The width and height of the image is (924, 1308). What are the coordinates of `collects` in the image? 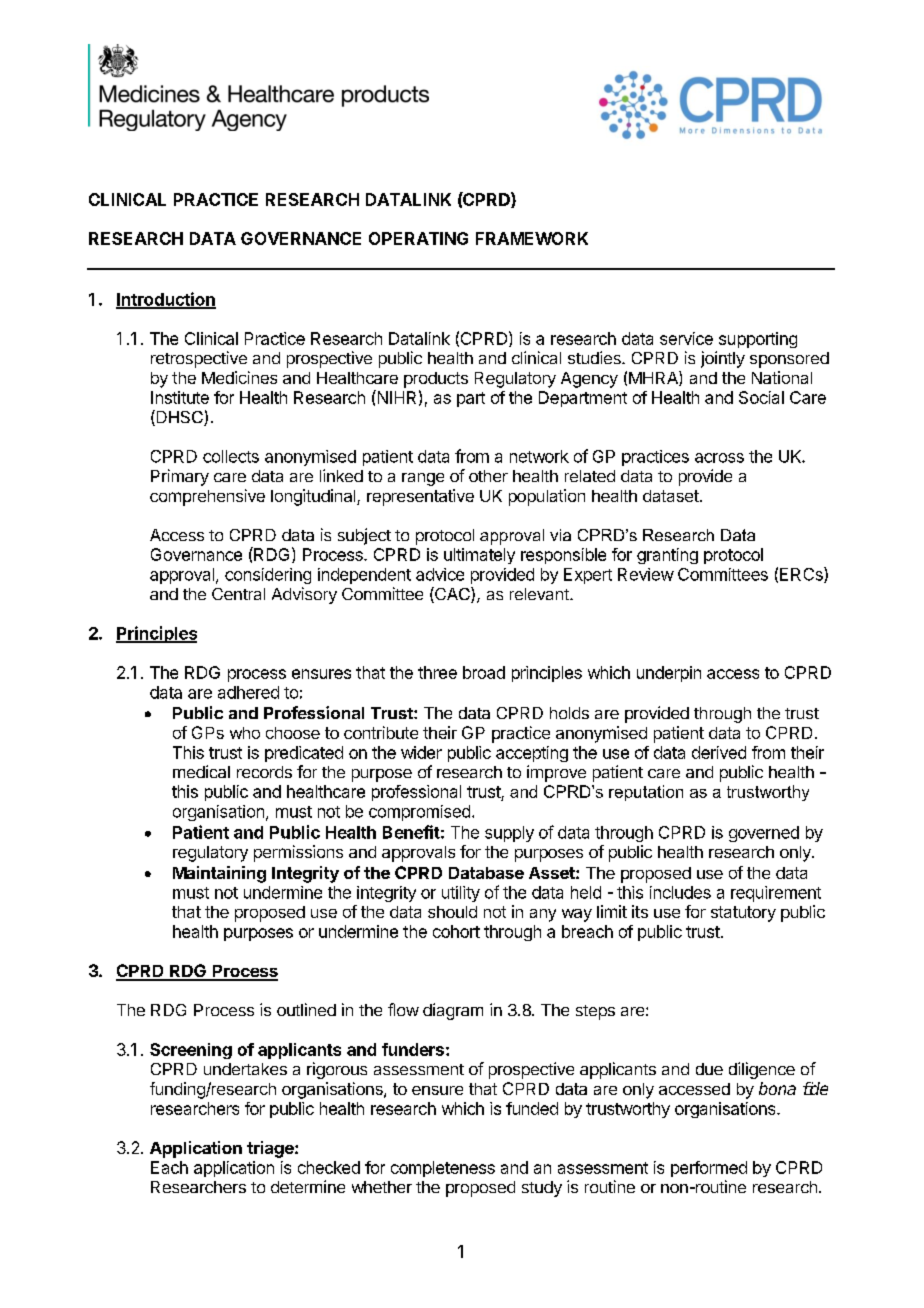 It's located at (231, 456).
